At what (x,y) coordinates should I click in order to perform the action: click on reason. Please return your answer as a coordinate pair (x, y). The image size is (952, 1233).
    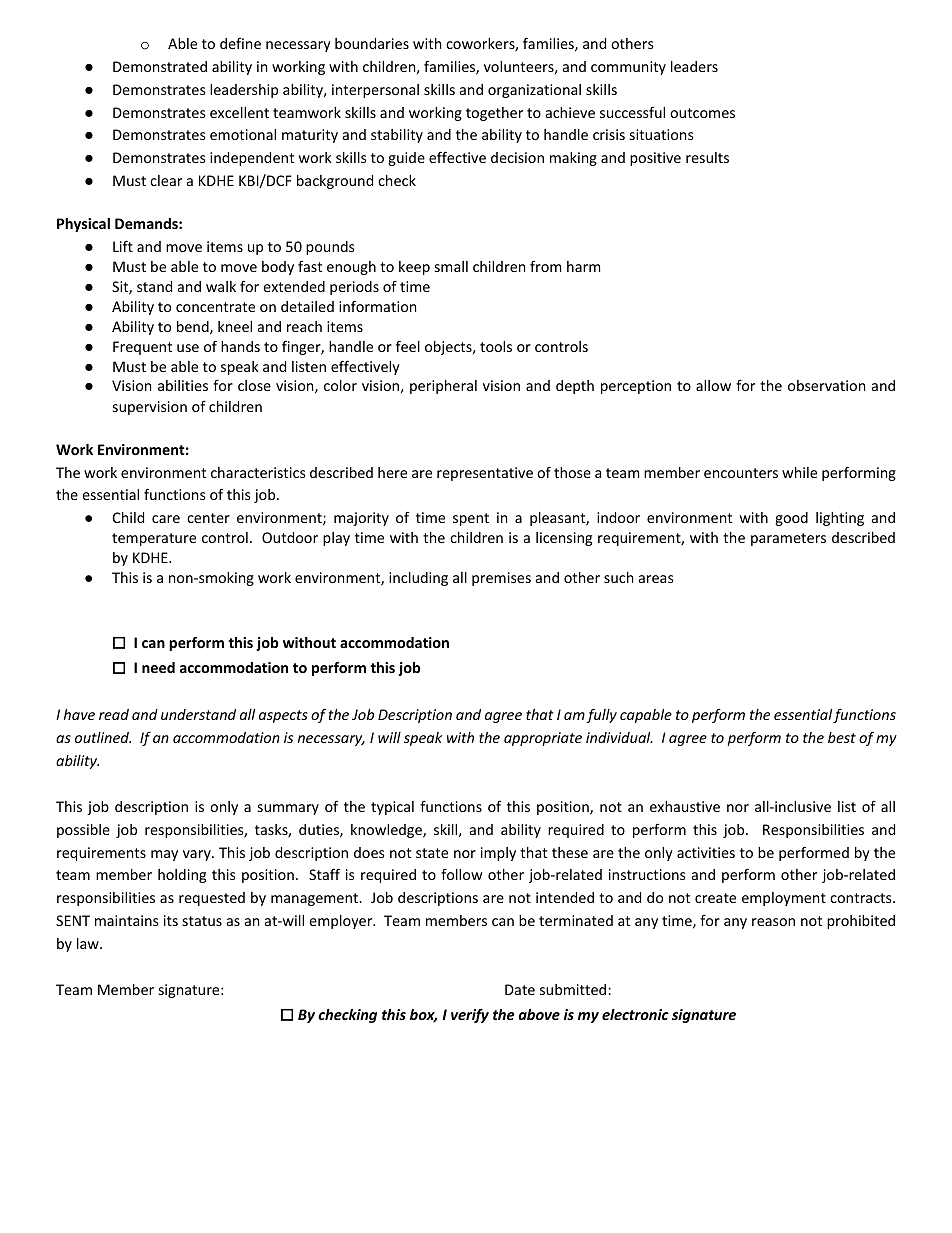
    Looking at the image, I should click on (773, 922).
